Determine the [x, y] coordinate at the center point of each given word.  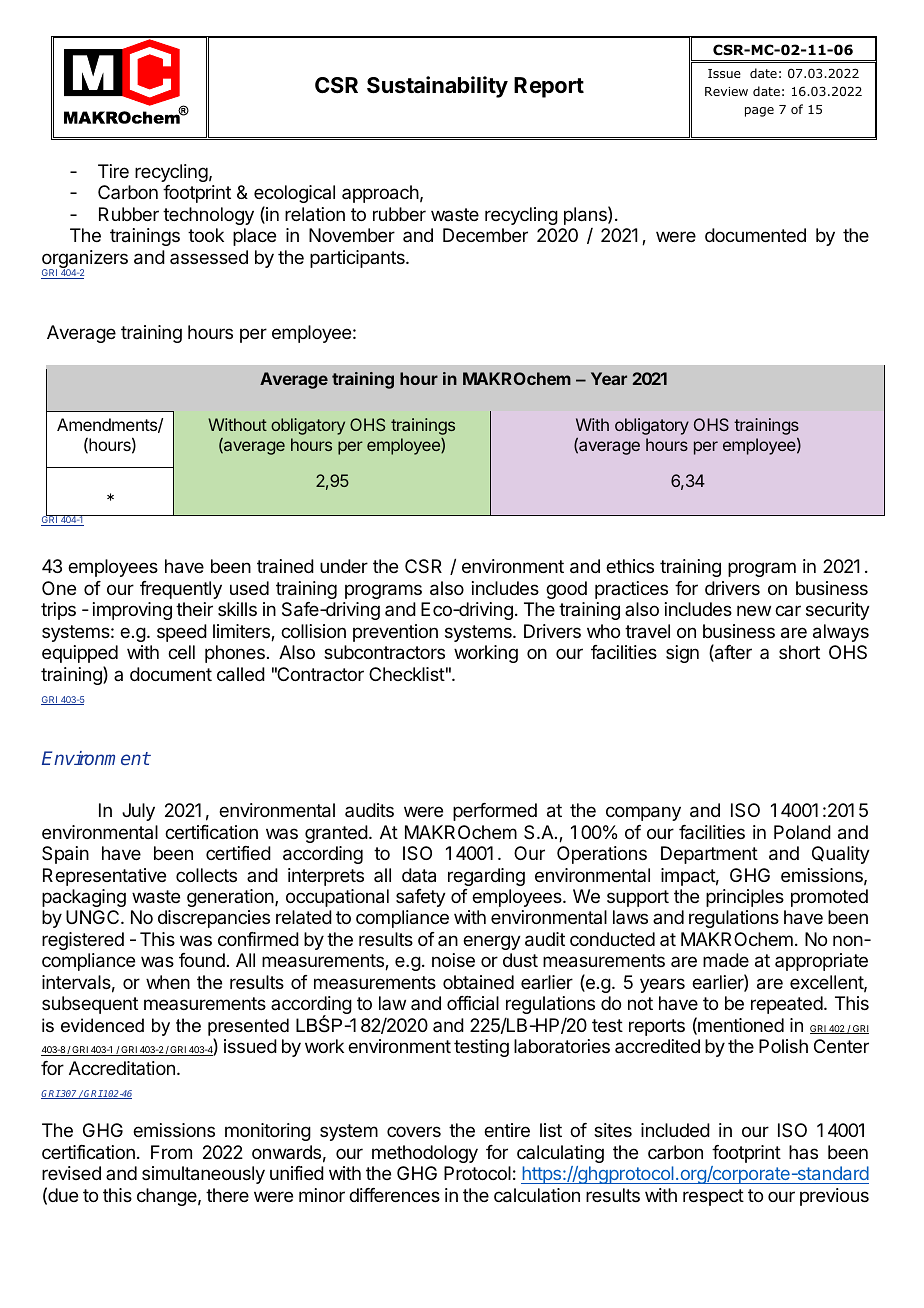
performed [495, 812]
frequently [181, 590]
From [171, 1152]
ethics [630, 566]
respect [713, 1197]
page [759, 112]
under [344, 566]
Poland [802, 832]
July [138, 812]
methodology [425, 1154]
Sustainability [437, 87]
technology [208, 216]
